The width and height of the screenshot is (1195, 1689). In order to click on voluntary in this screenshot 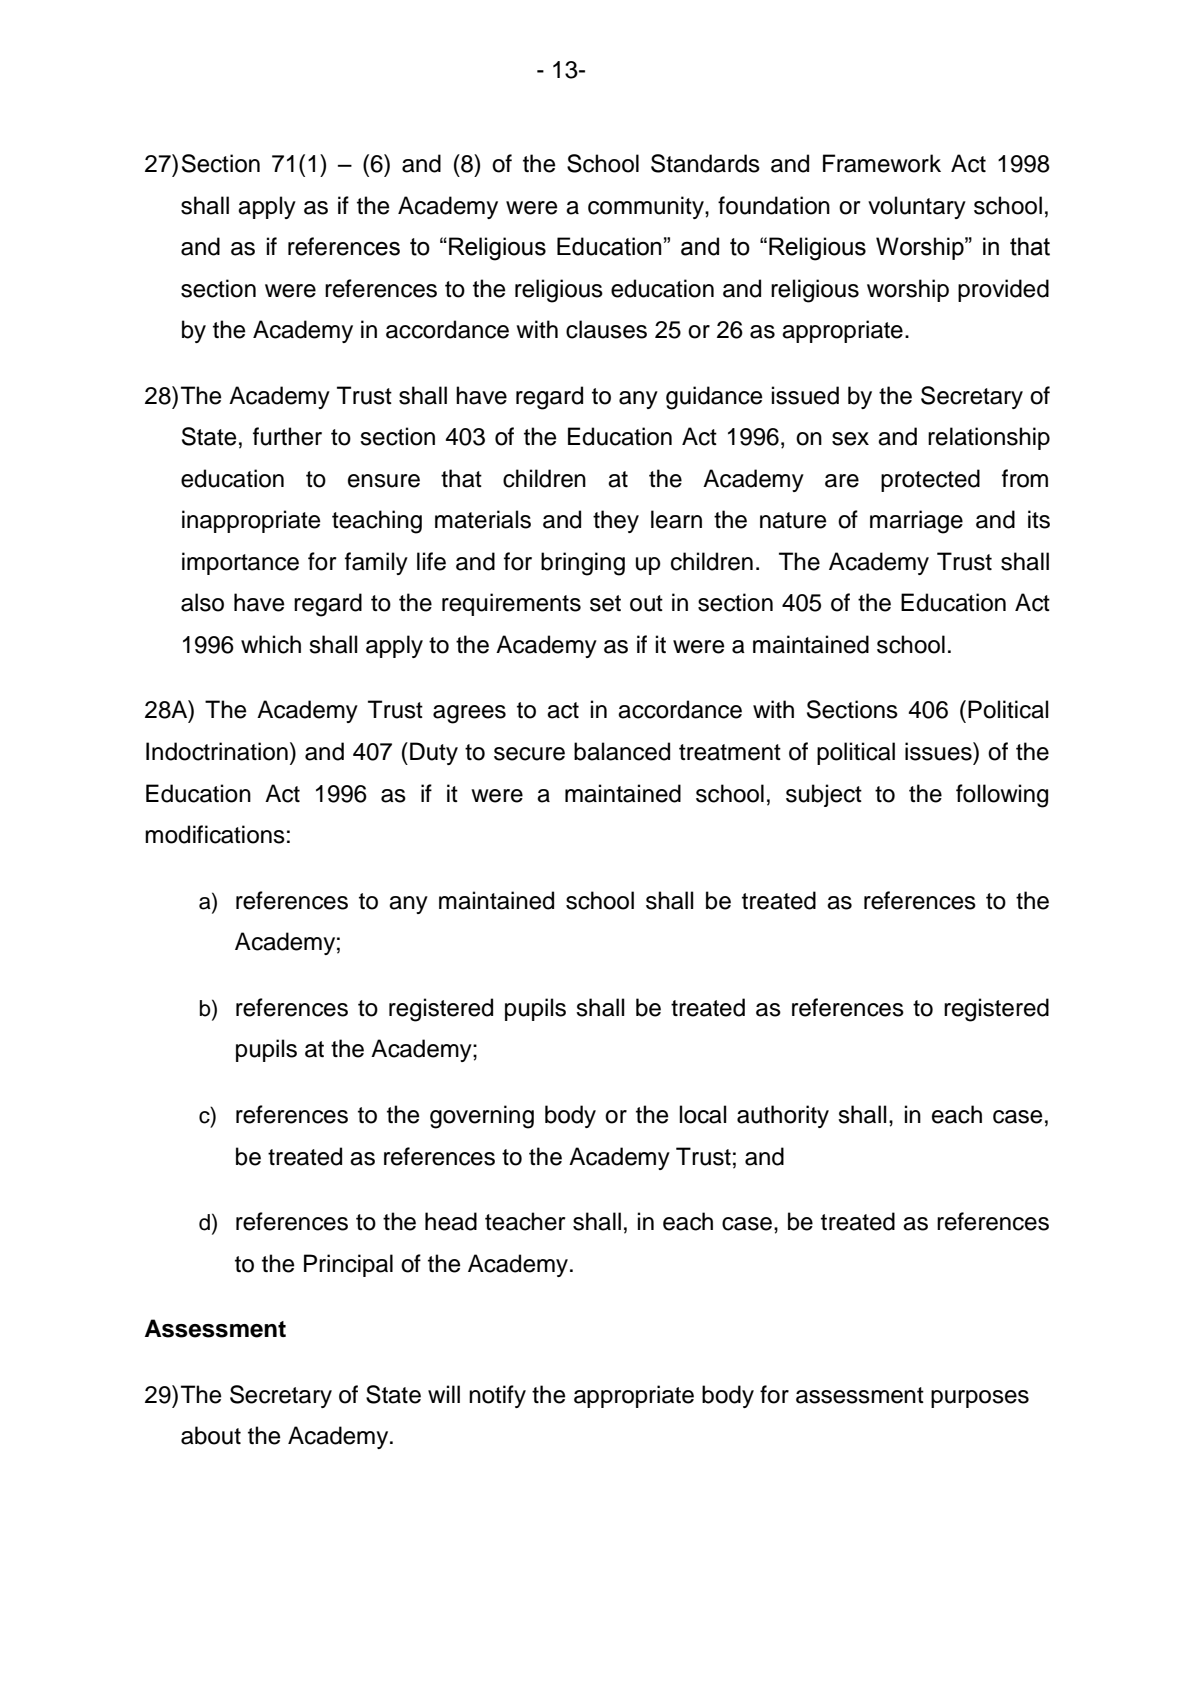, I will do `click(917, 207)`.
